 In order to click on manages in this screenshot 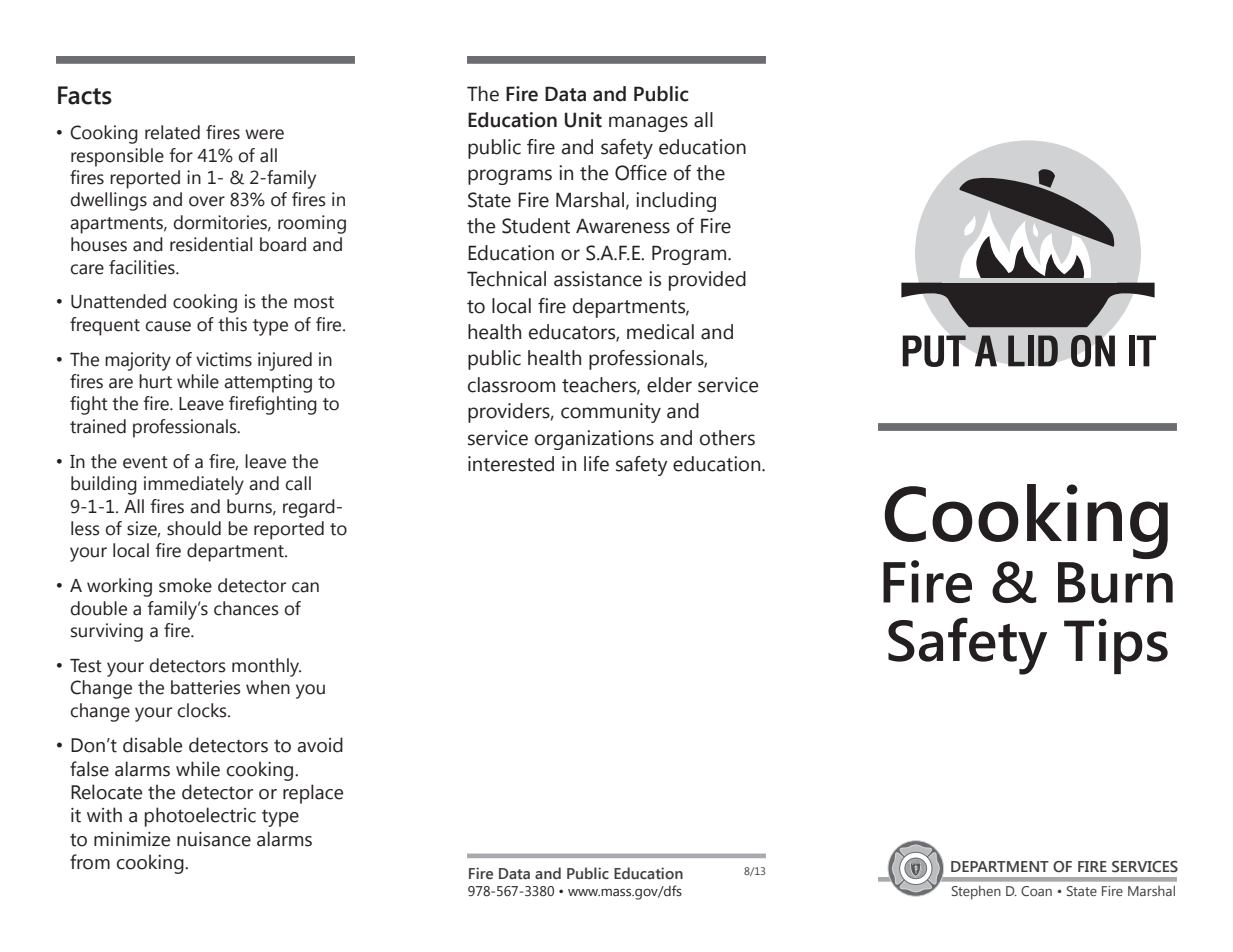, I will do `click(648, 124)`.
